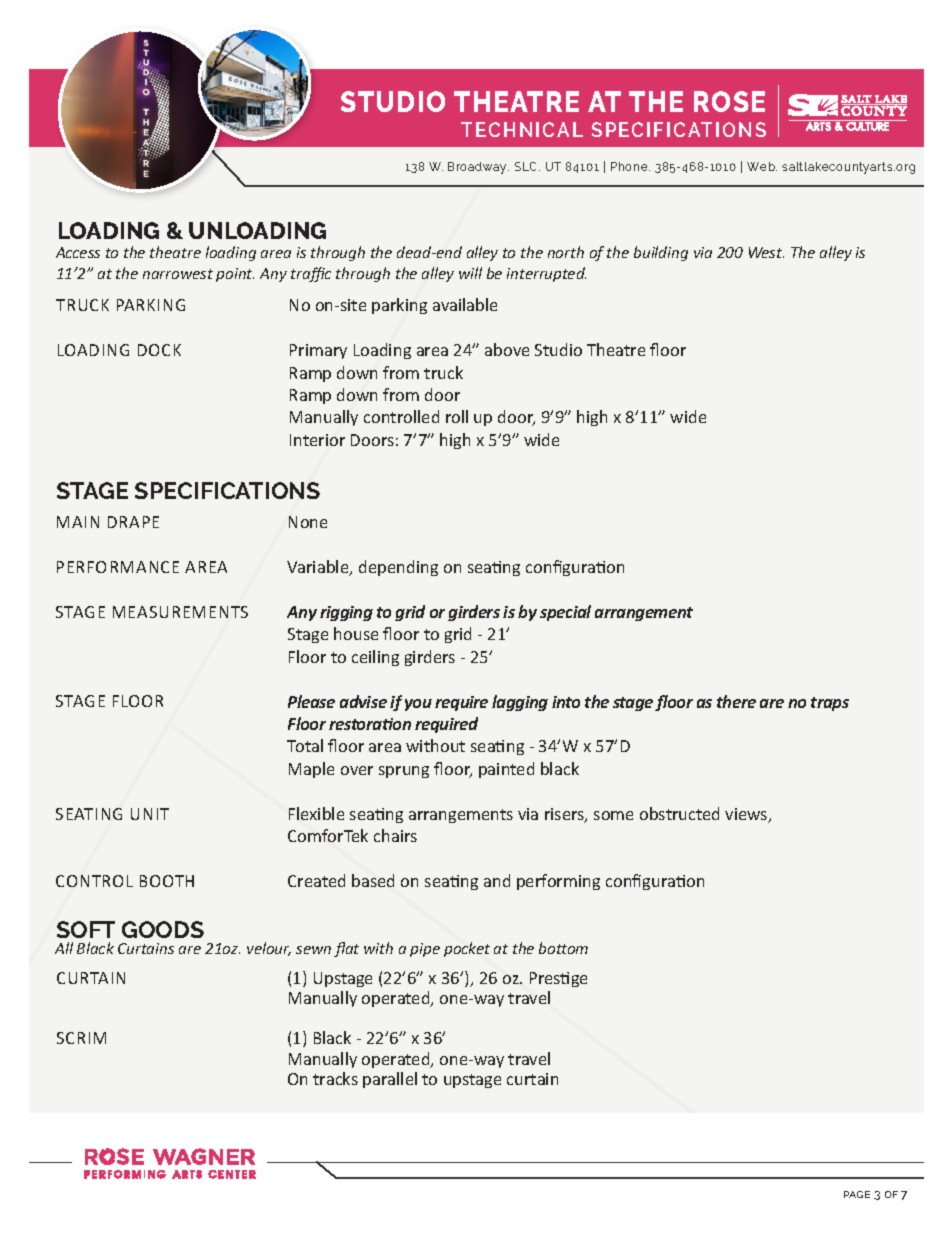 This image has width=952, height=1233. What do you see at coordinates (507, 349) in the image?
I see `above` at bounding box center [507, 349].
